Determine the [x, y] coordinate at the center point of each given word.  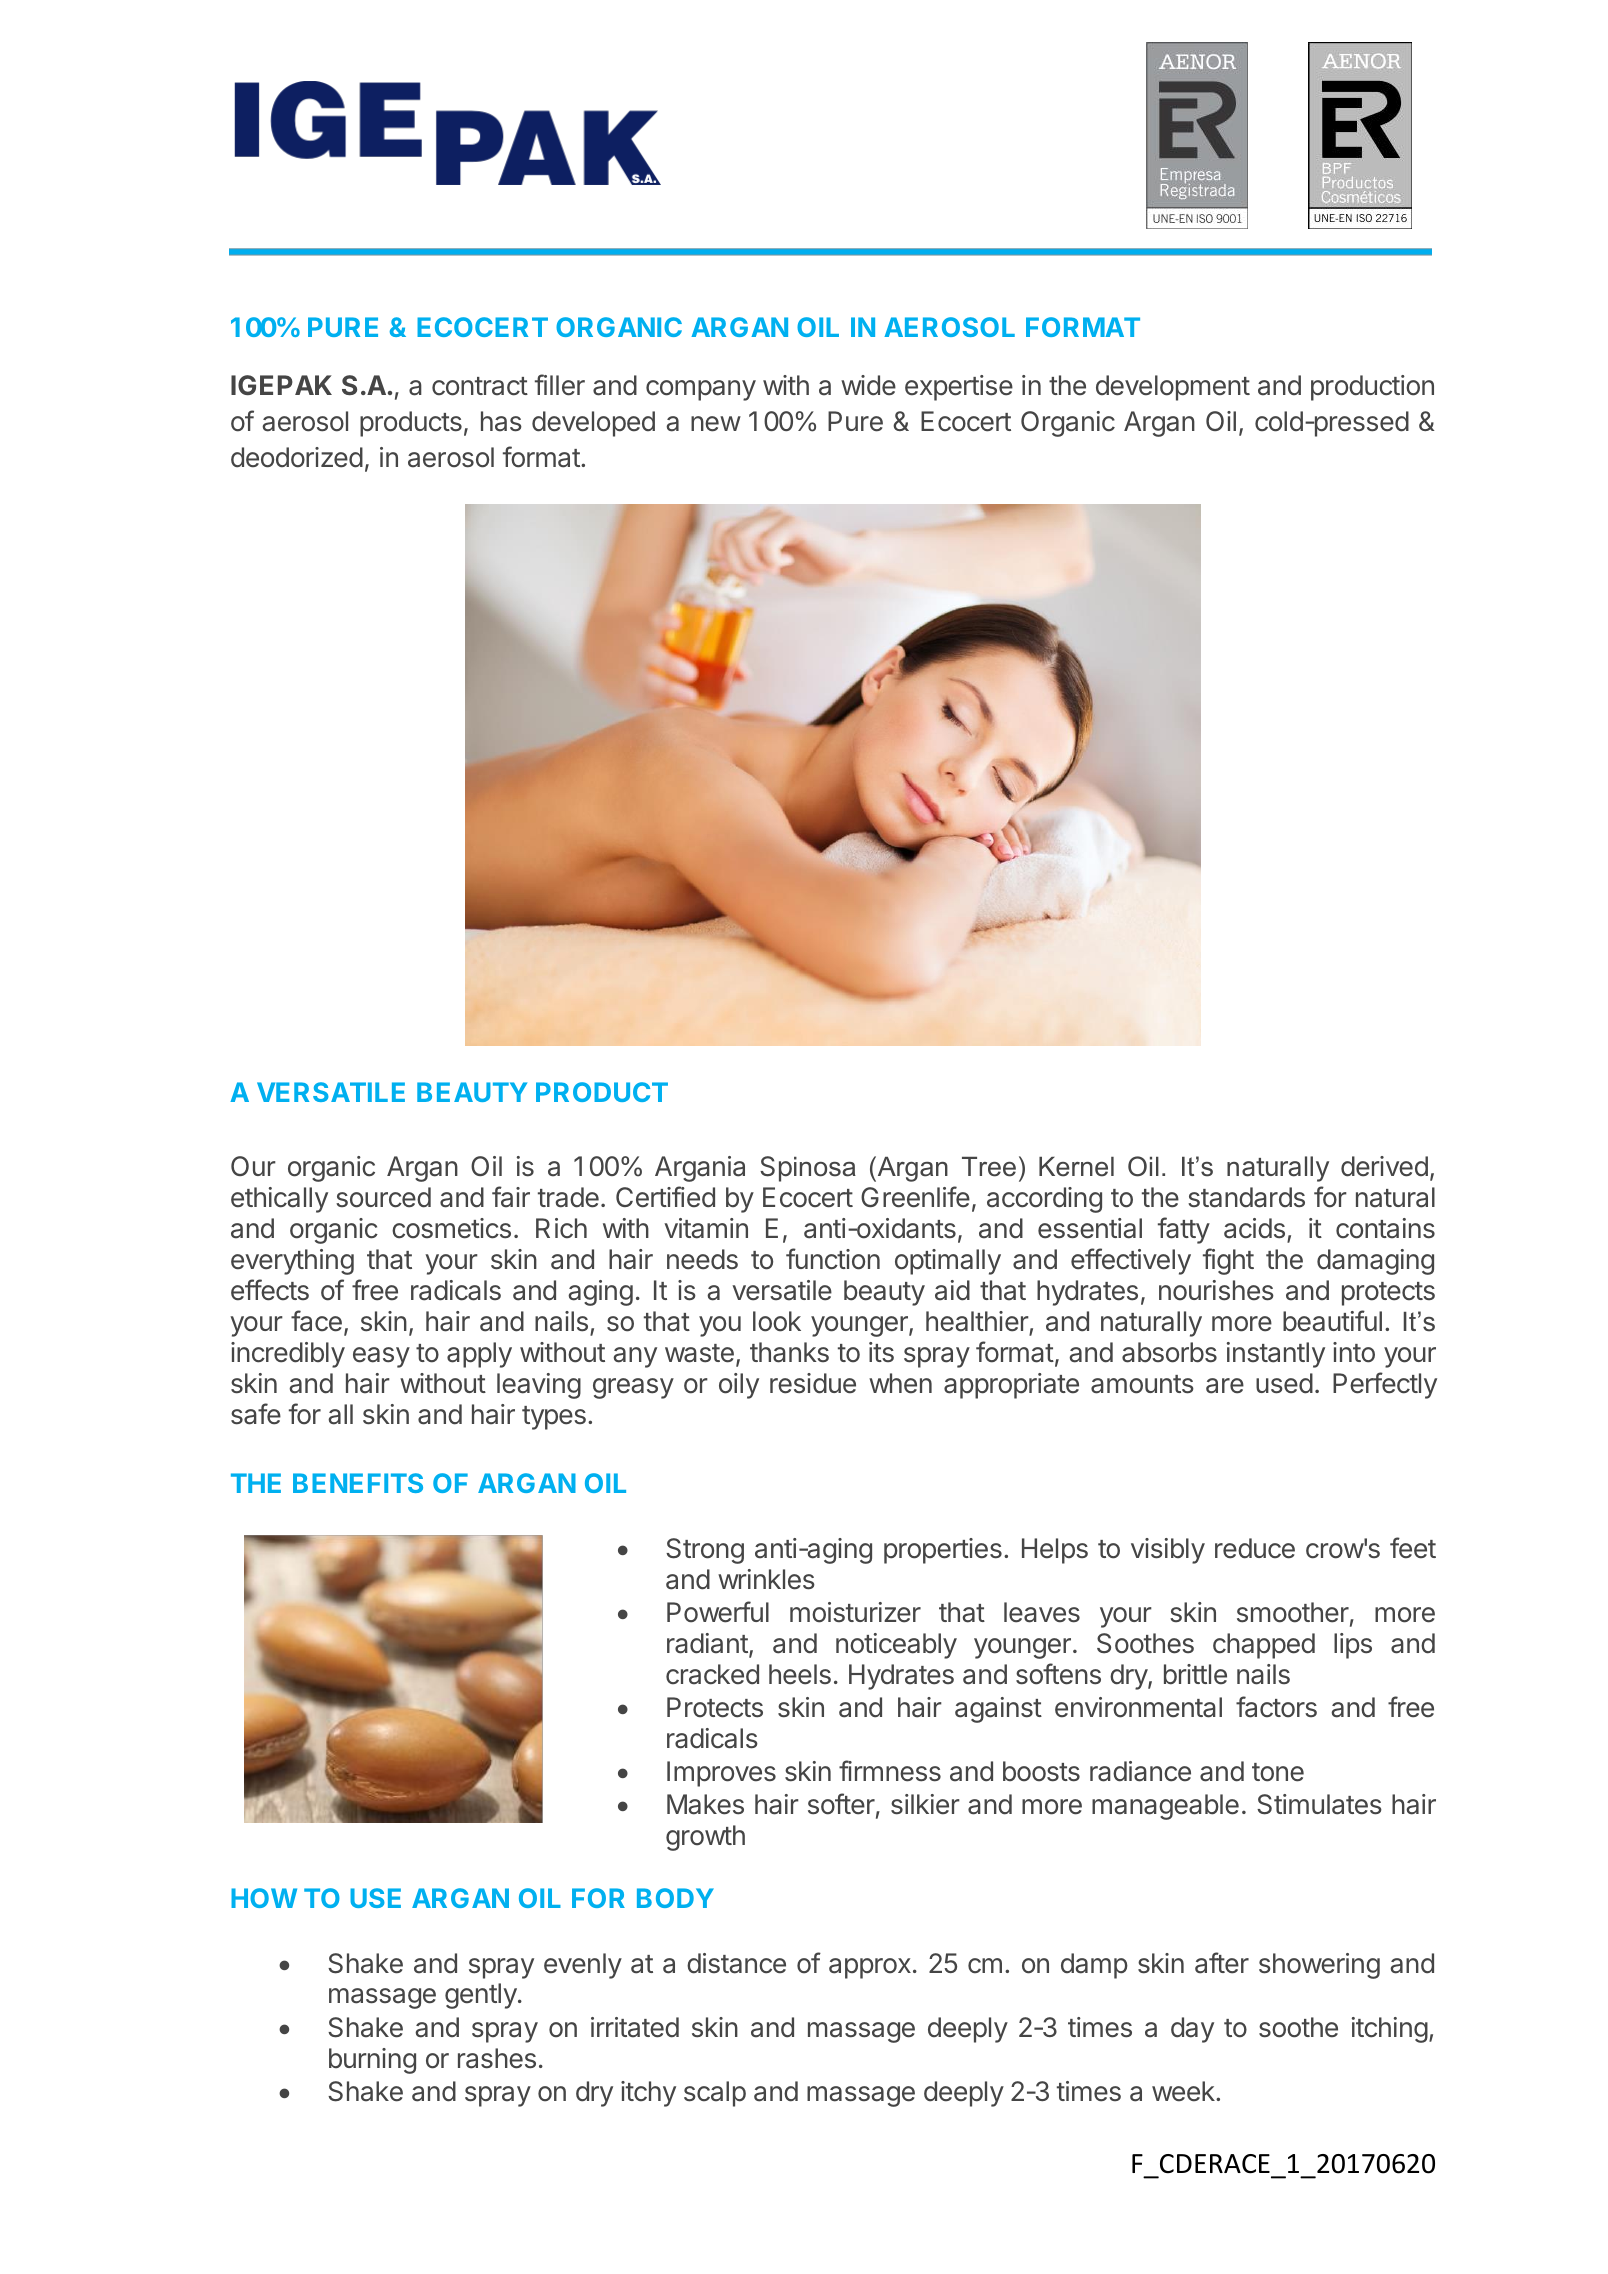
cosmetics [451, 1228]
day [1192, 2030]
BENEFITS [358, 1483]
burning [372, 2061]
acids [1254, 1228]
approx [870, 1968]
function [833, 1259]
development [1173, 388]
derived [1384, 1166]
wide [868, 385]
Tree [989, 1167]
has [501, 421]
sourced [383, 1197]
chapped [1264, 1646]
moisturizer [855, 1612]
